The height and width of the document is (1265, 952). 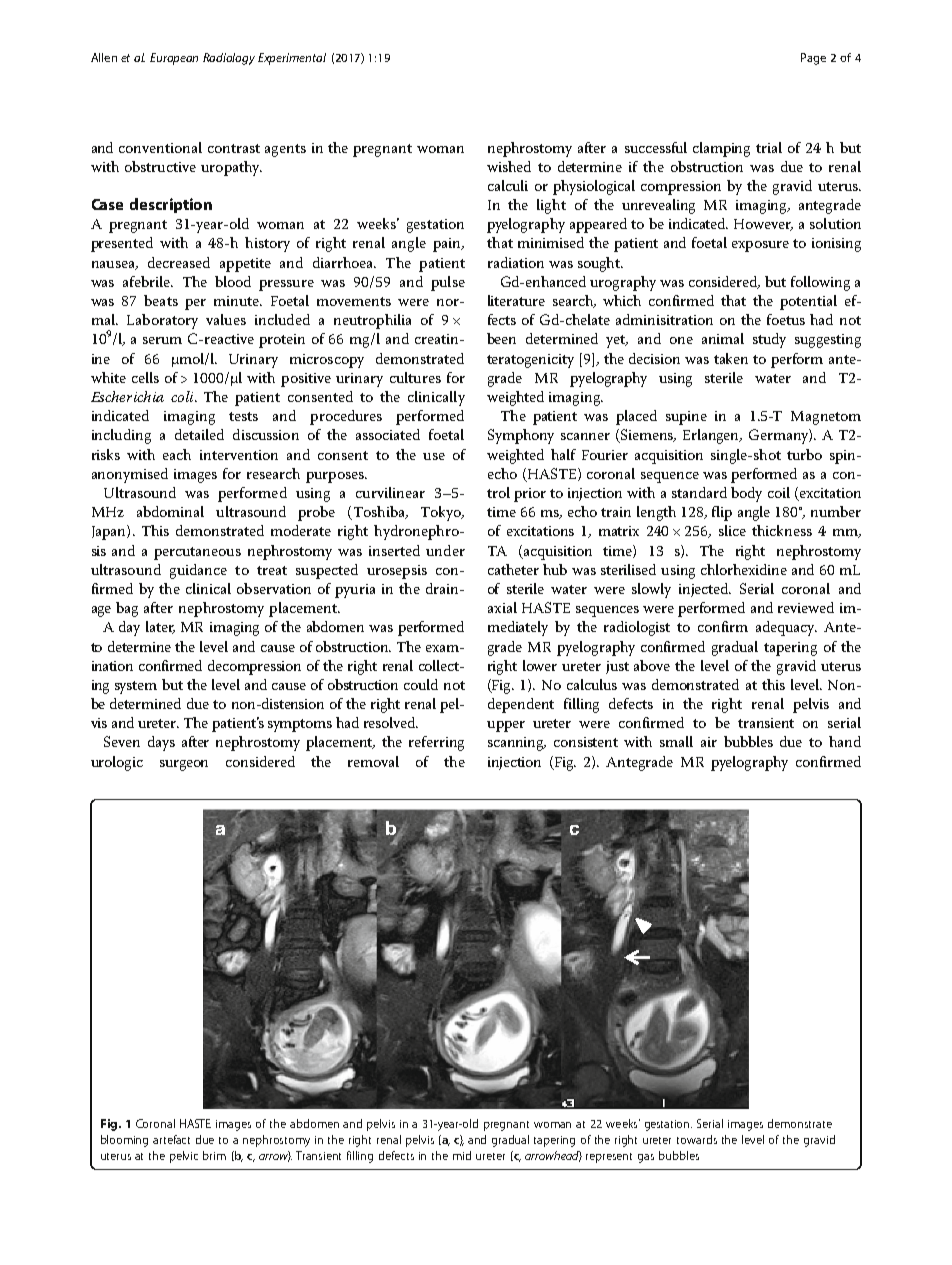 I want to click on European, so click(x=174, y=59).
